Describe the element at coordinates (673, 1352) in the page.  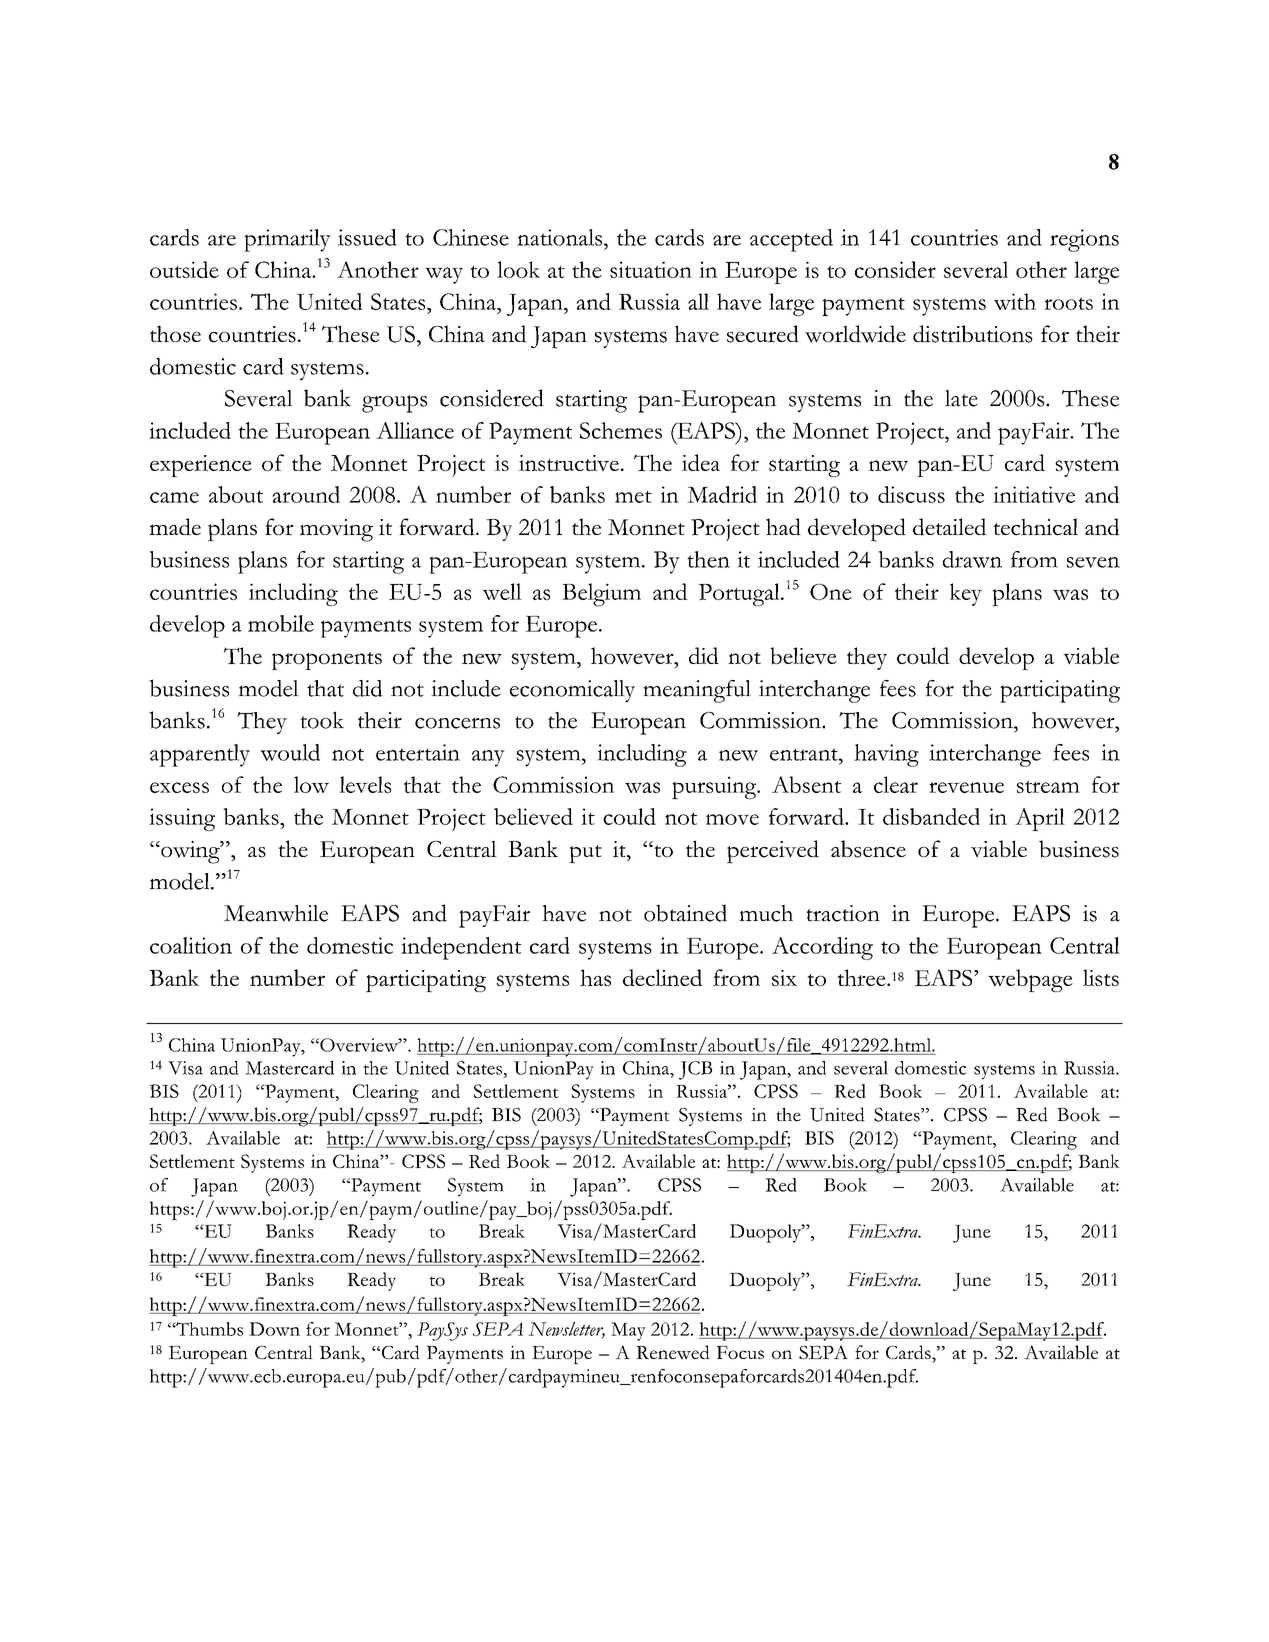
I see `Renewed` at that location.
